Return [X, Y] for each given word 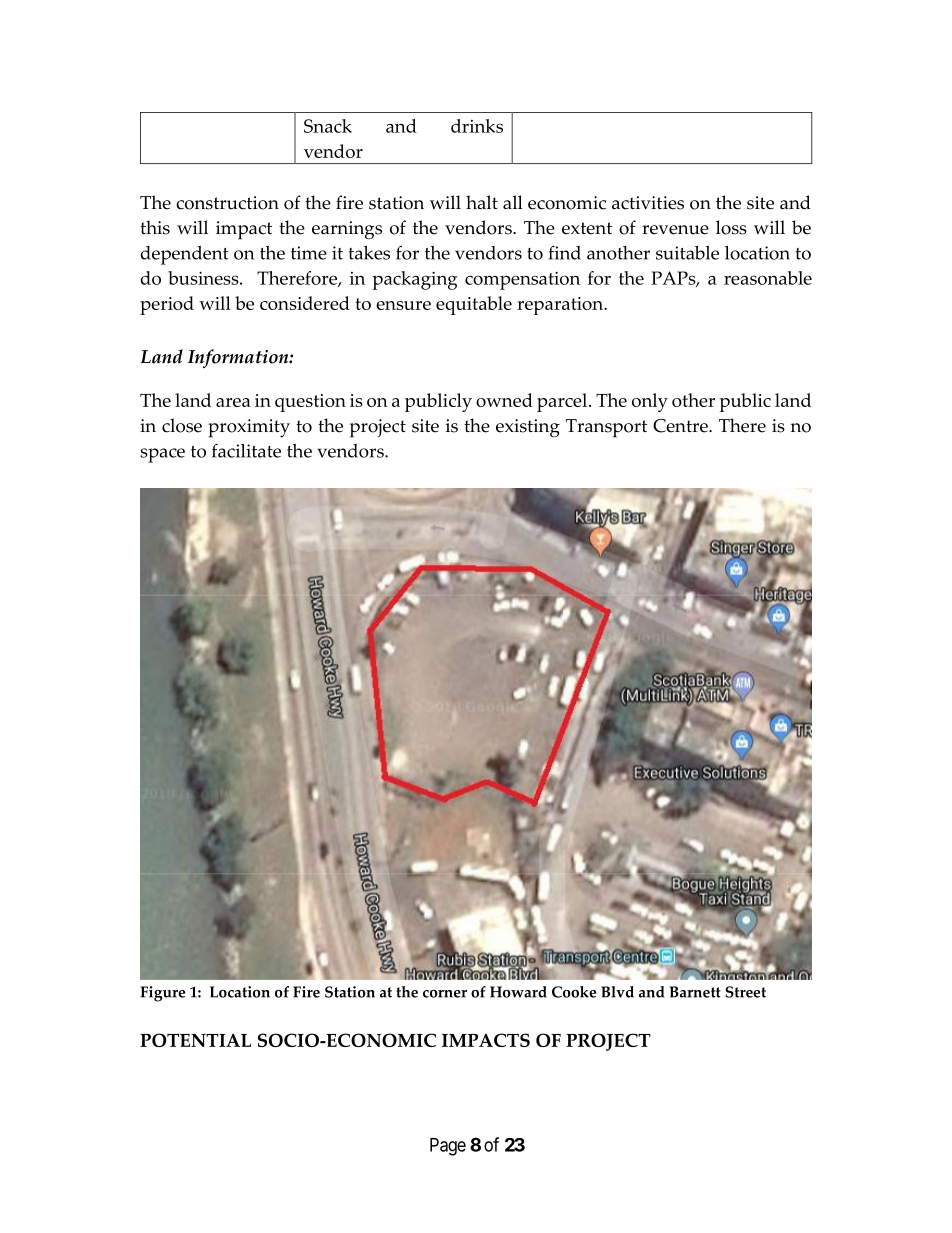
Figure [162, 994]
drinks [477, 126]
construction [227, 203]
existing [528, 428]
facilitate [246, 450]
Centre [681, 426]
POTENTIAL [195, 1040]
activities [648, 203]
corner [445, 994]
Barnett [695, 992]
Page [448, 1147]
